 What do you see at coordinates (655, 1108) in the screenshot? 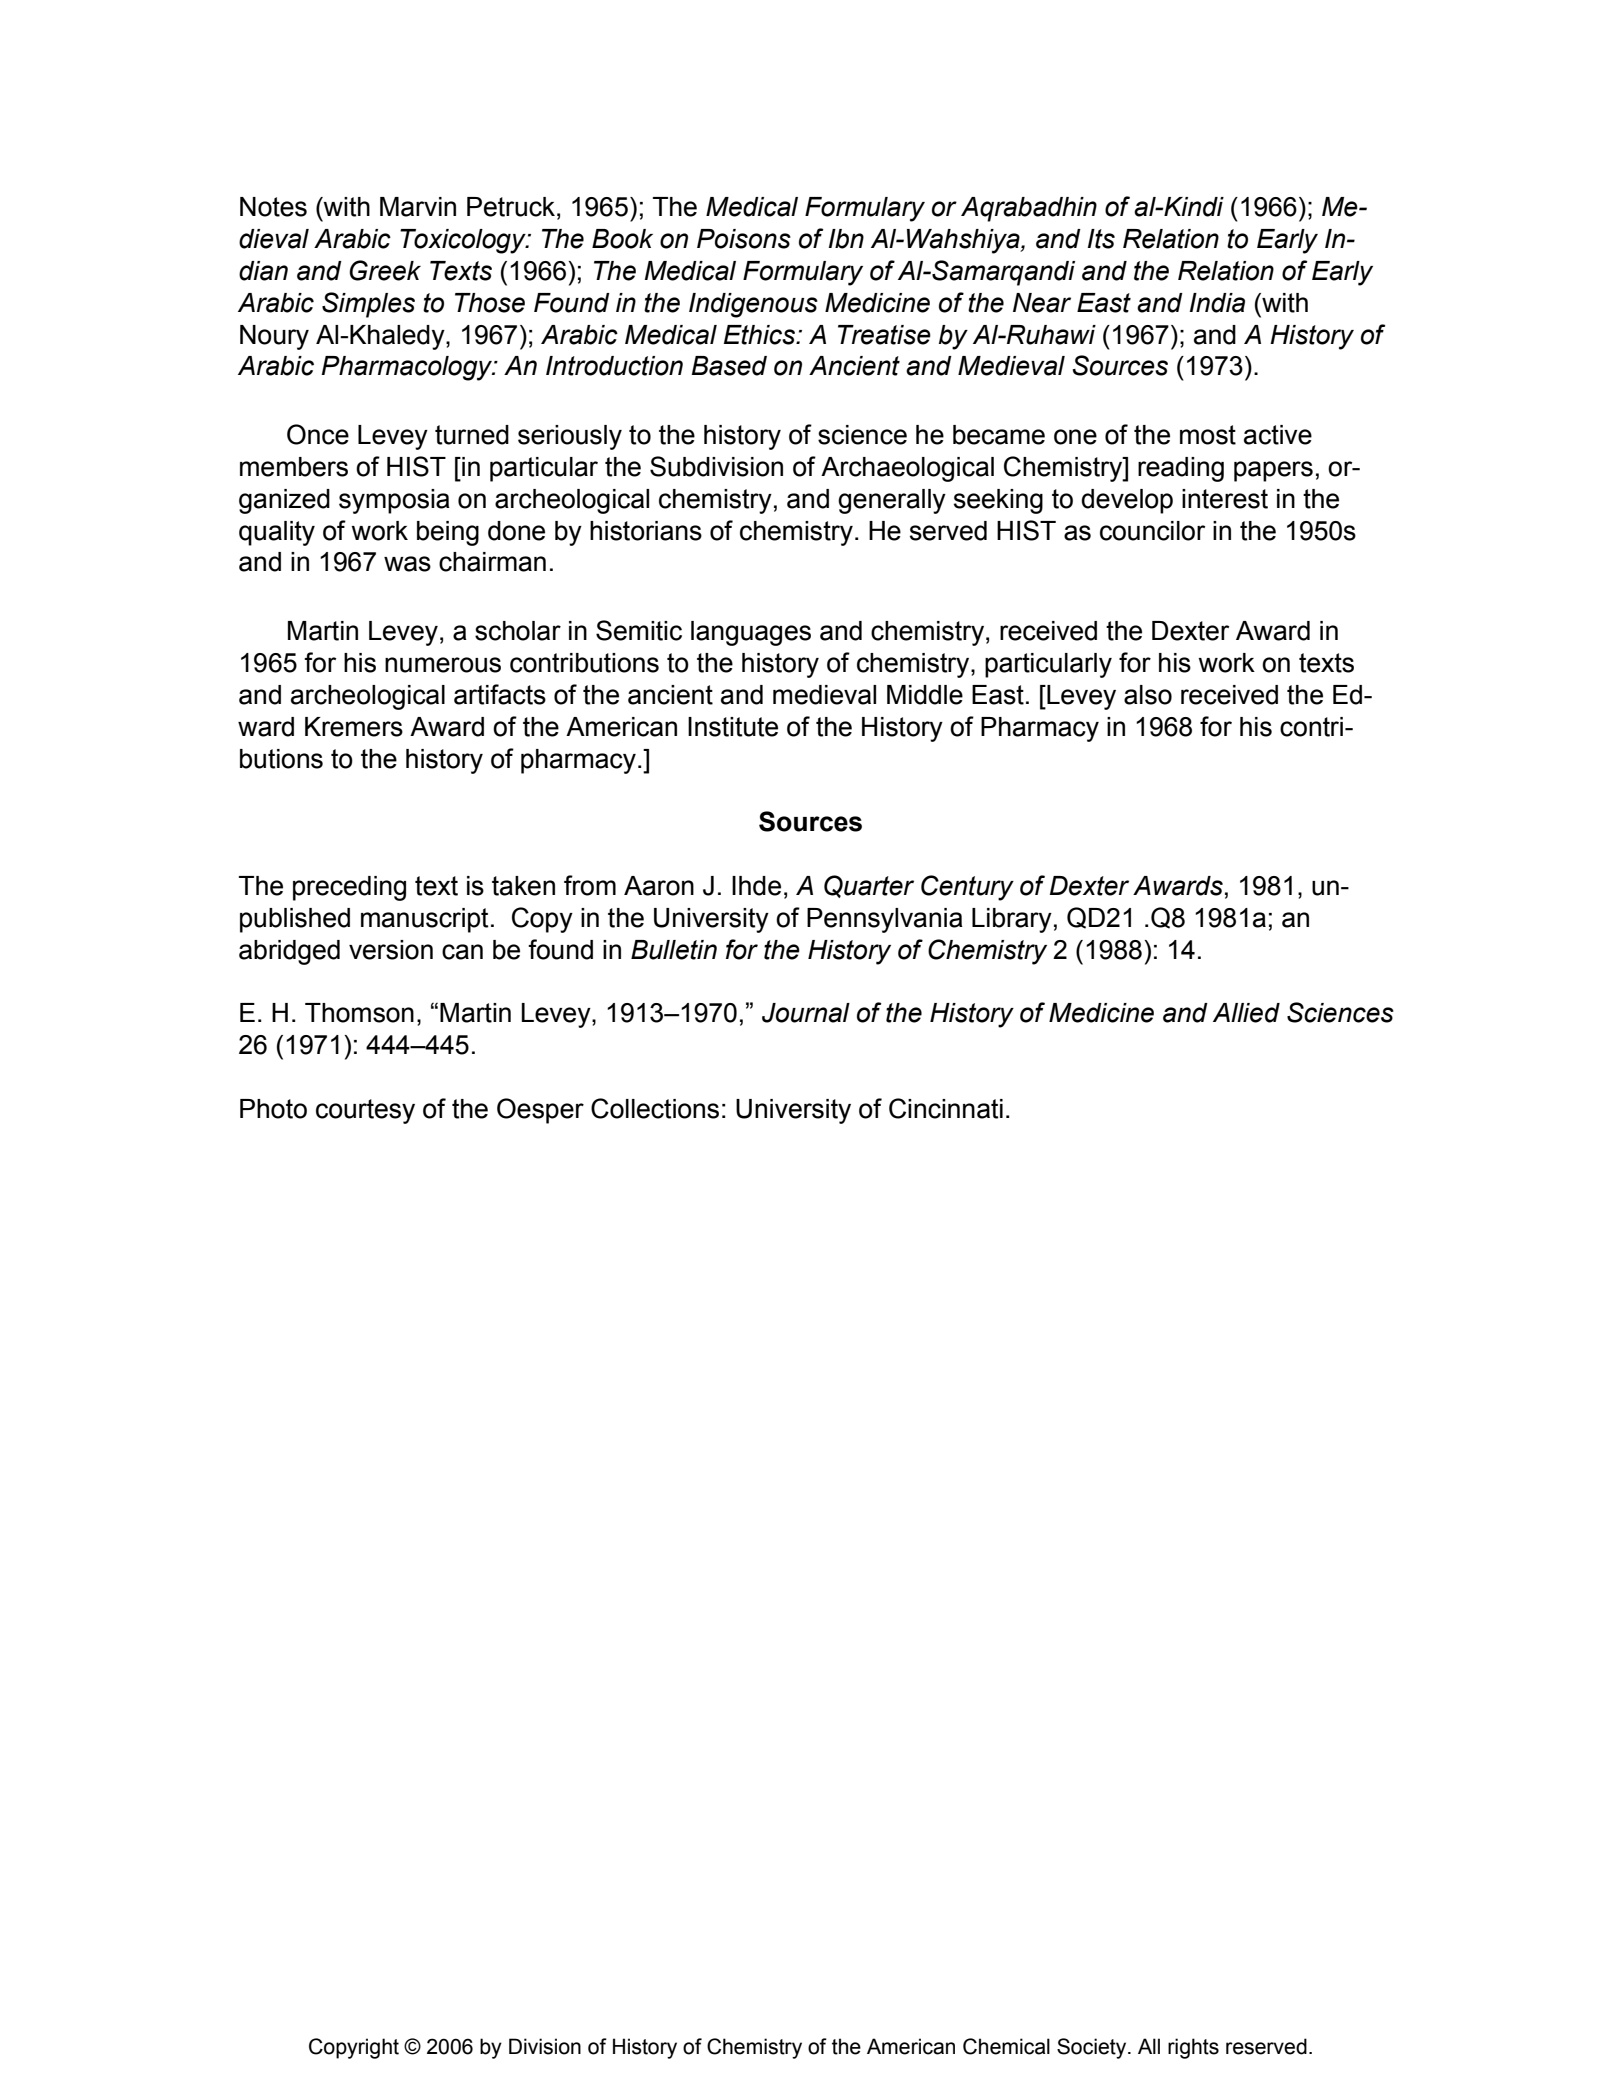
I see `Collections` at bounding box center [655, 1108].
